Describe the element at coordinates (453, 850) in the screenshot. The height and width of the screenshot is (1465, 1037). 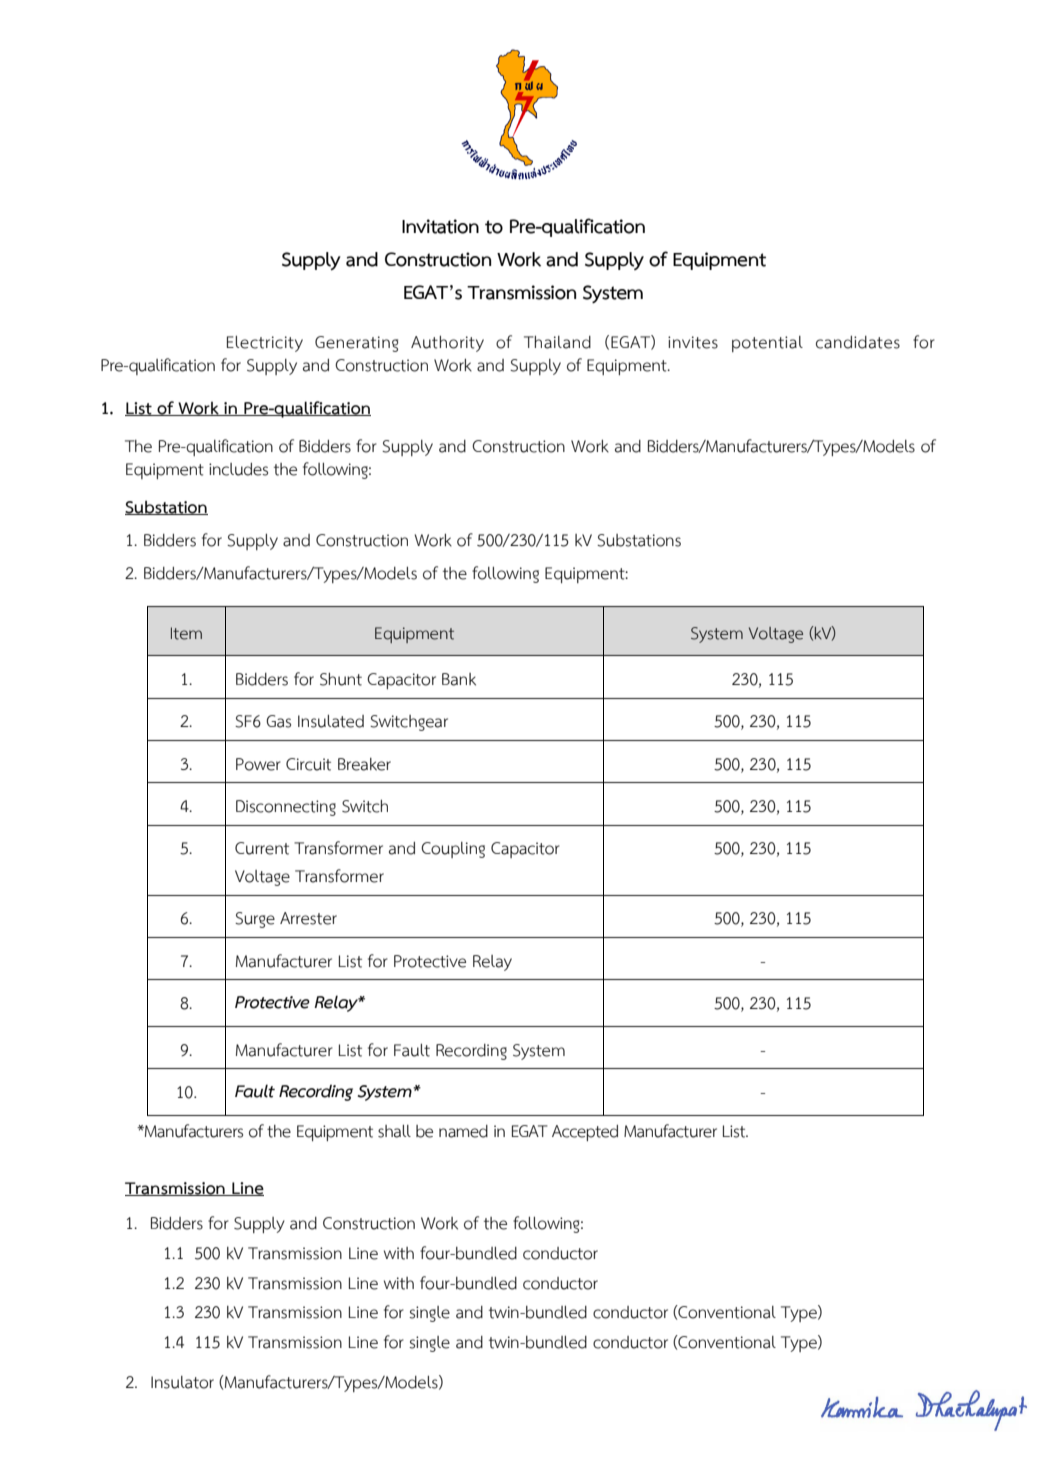
I see `Coupling` at that location.
